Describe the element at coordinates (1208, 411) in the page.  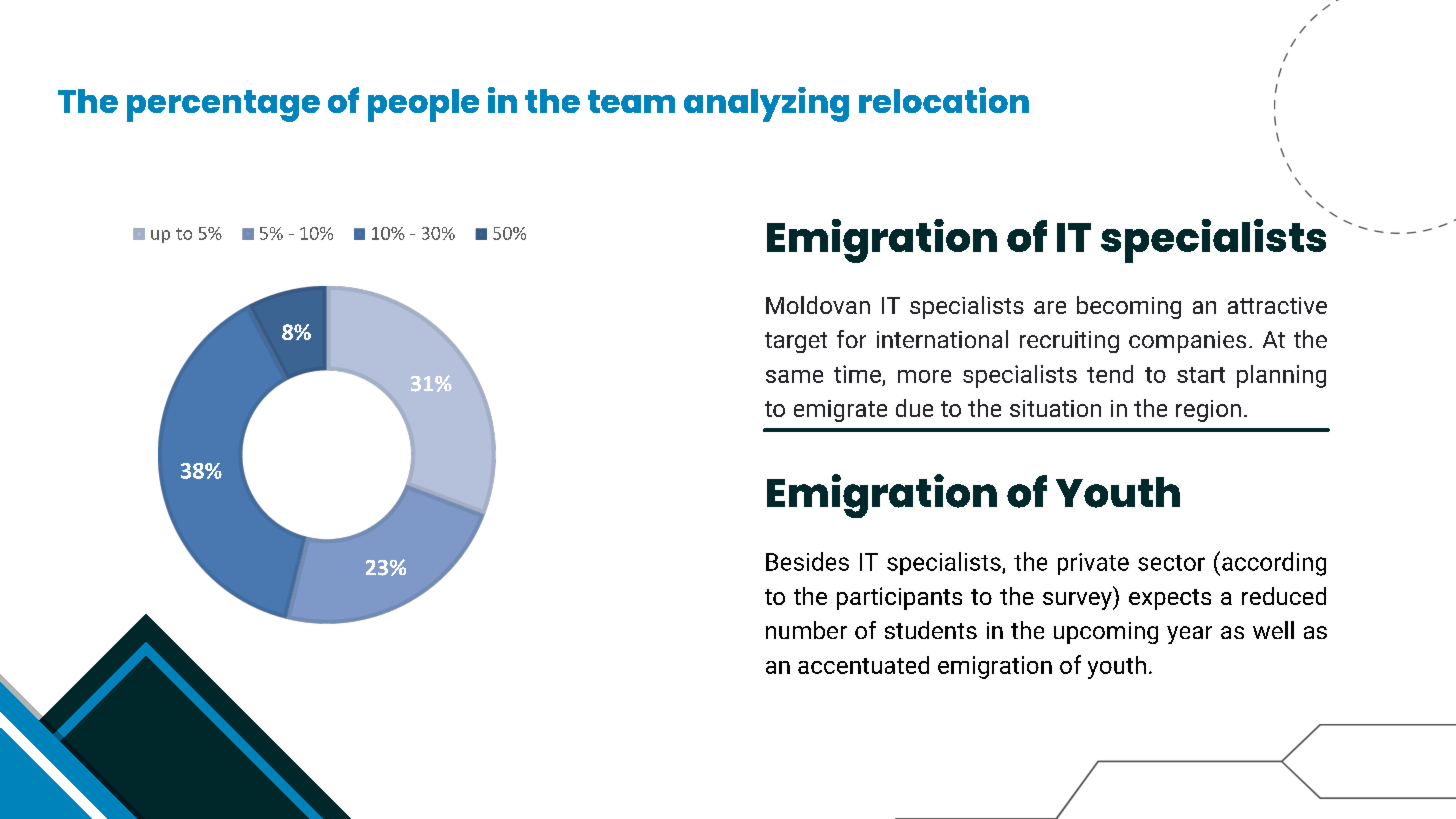
I see `region` at that location.
